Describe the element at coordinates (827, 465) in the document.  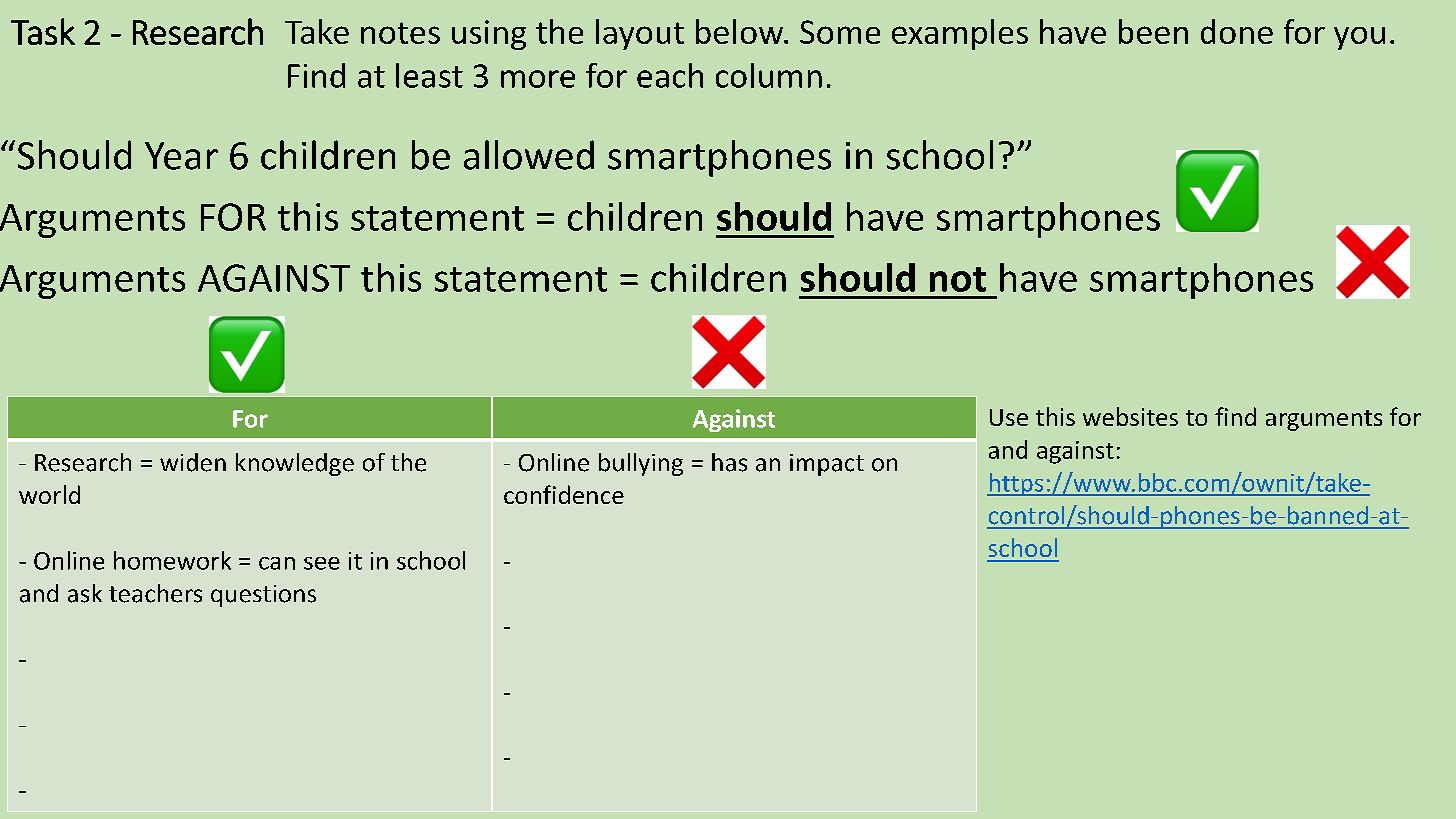
I see `impact` at that location.
